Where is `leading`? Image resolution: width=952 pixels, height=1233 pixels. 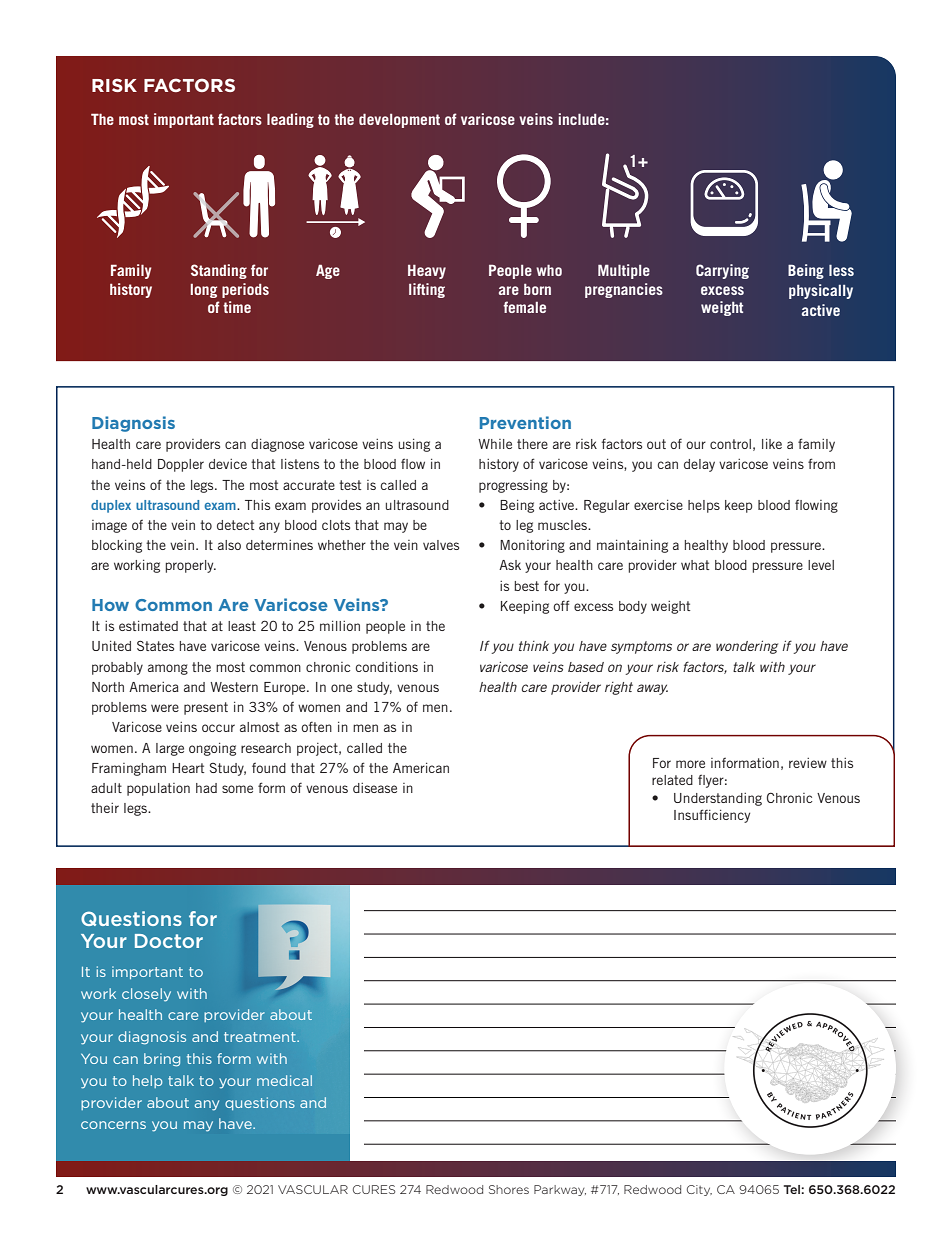
leading is located at coordinates (290, 120).
